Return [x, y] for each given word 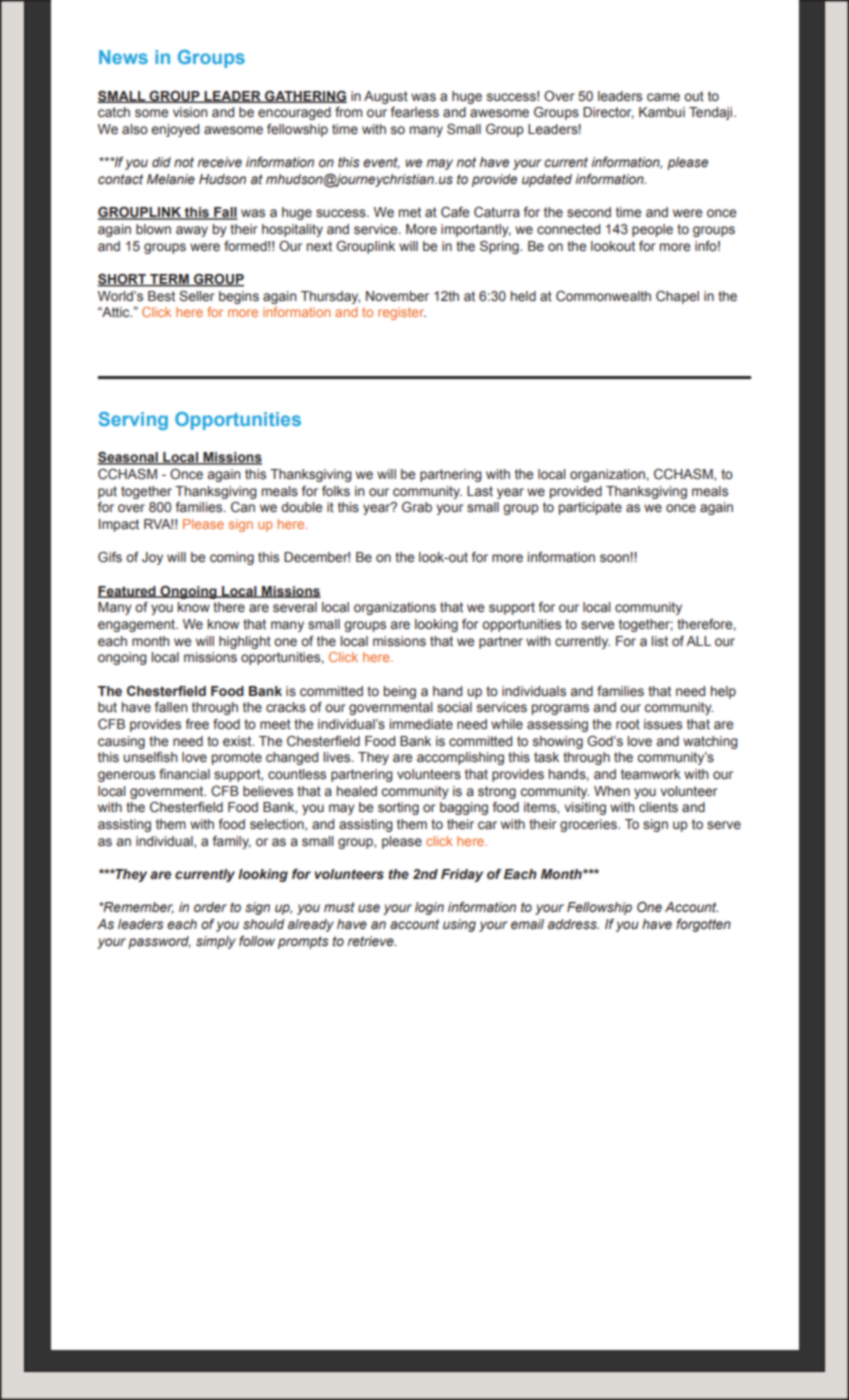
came [663, 97]
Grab [417, 507]
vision [190, 112]
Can [243, 507]
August [386, 97]
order [210, 907]
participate [590, 508]
